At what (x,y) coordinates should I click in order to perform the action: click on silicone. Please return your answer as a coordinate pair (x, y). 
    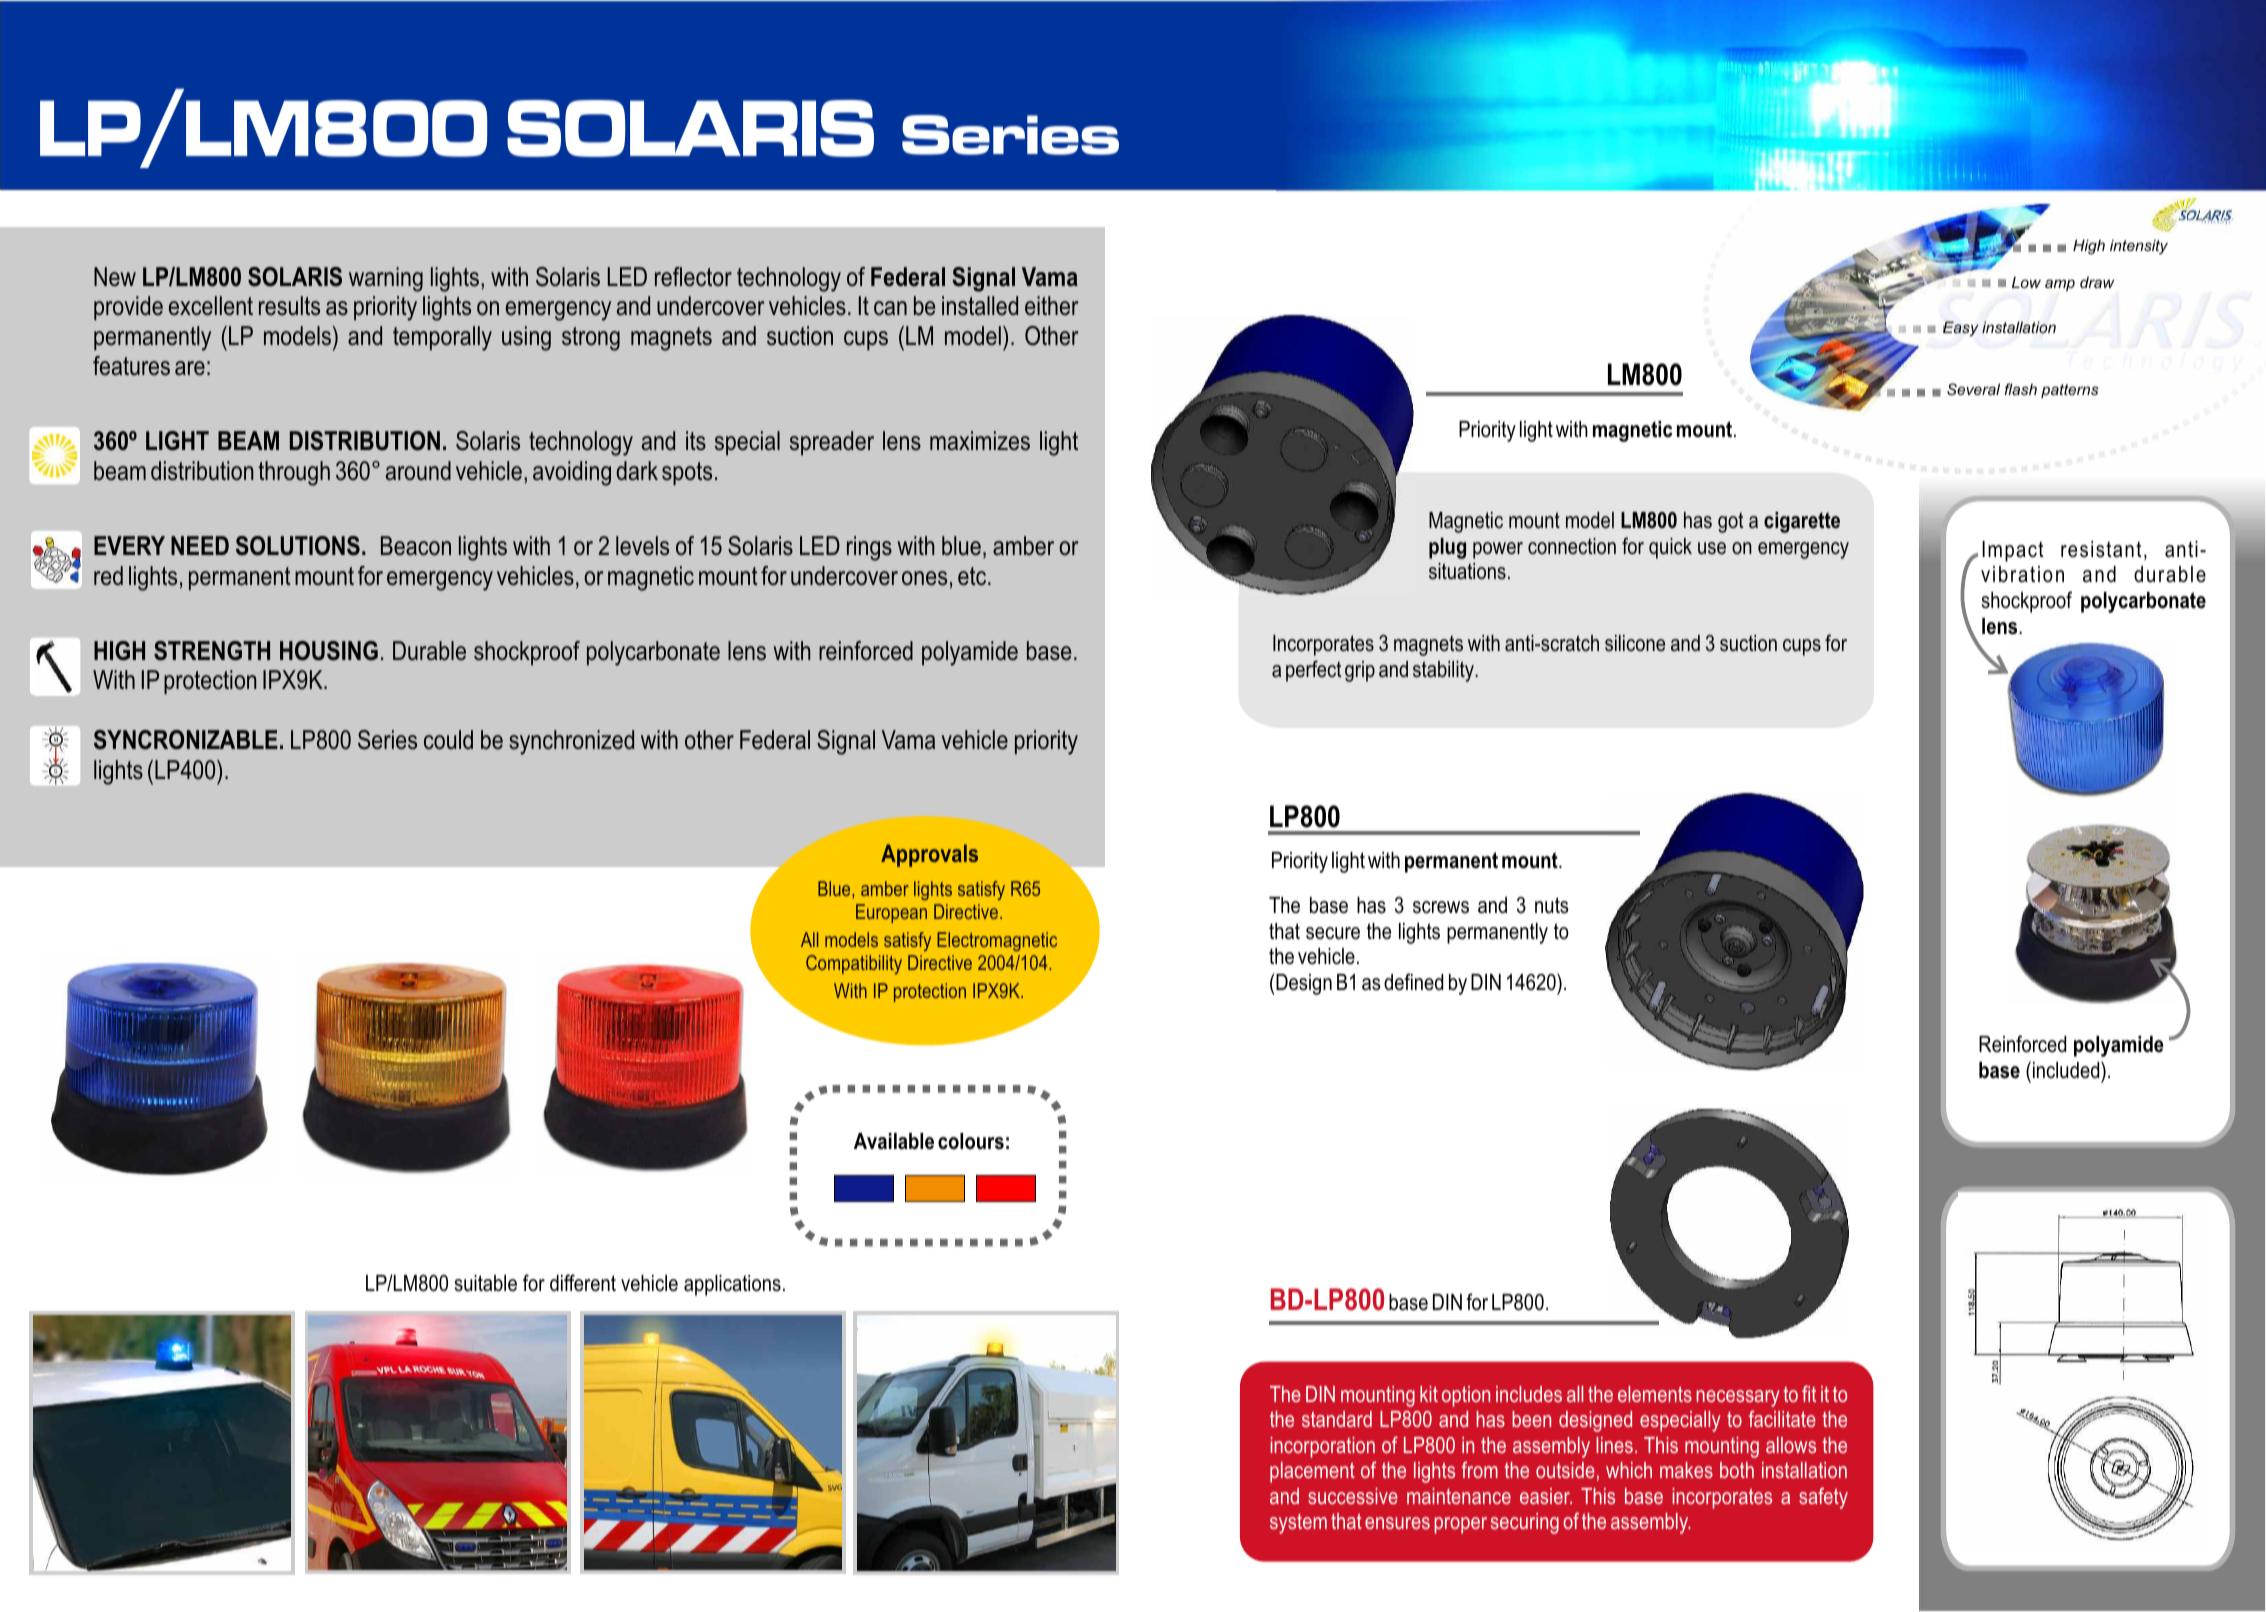
    Looking at the image, I should click on (1635, 643).
